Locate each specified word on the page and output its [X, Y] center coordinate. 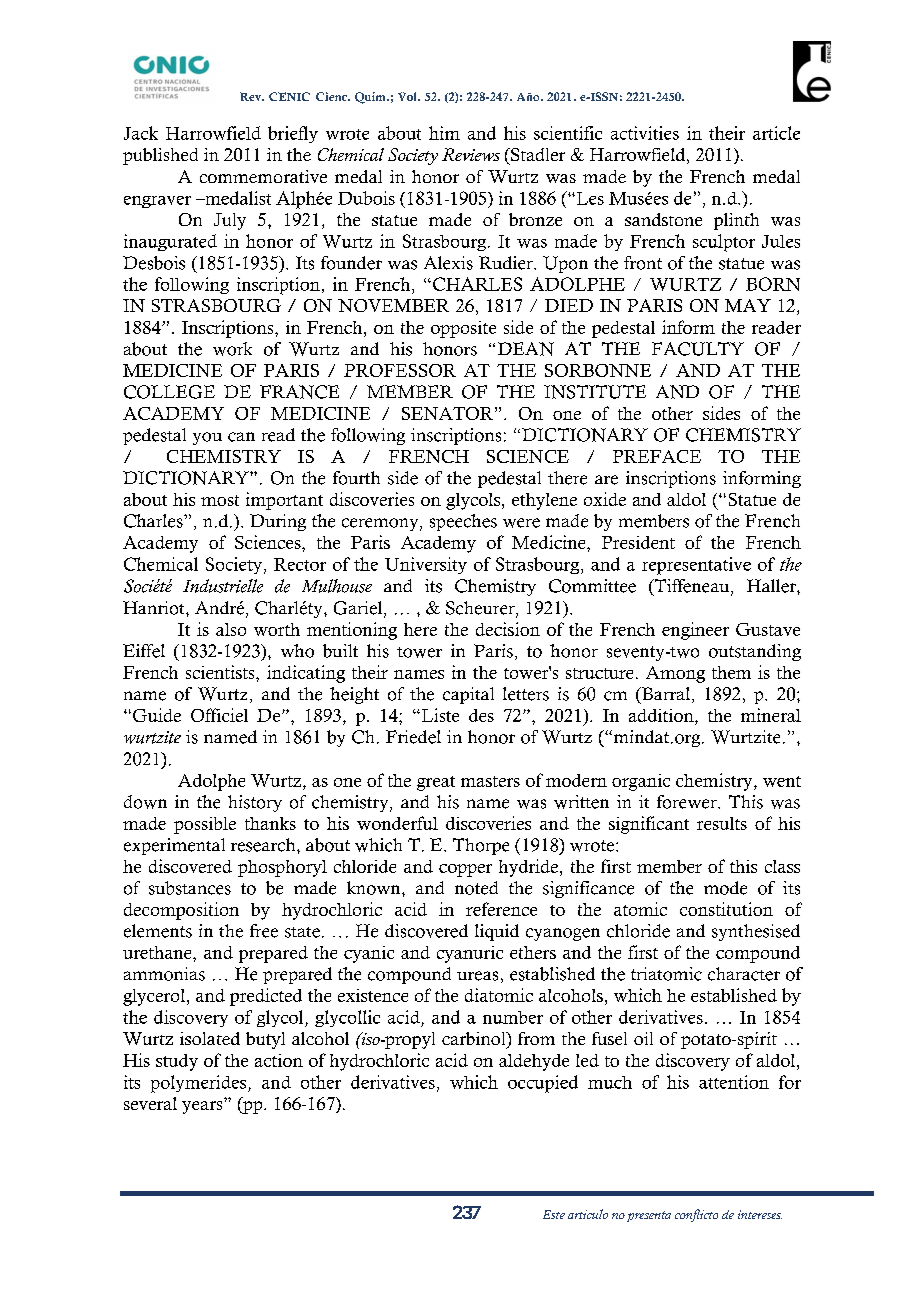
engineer [695, 631]
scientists [221, 672]
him [444, 133]
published [160, 156]
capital [468, 695]
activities [645, 133]
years [203, 1106]
